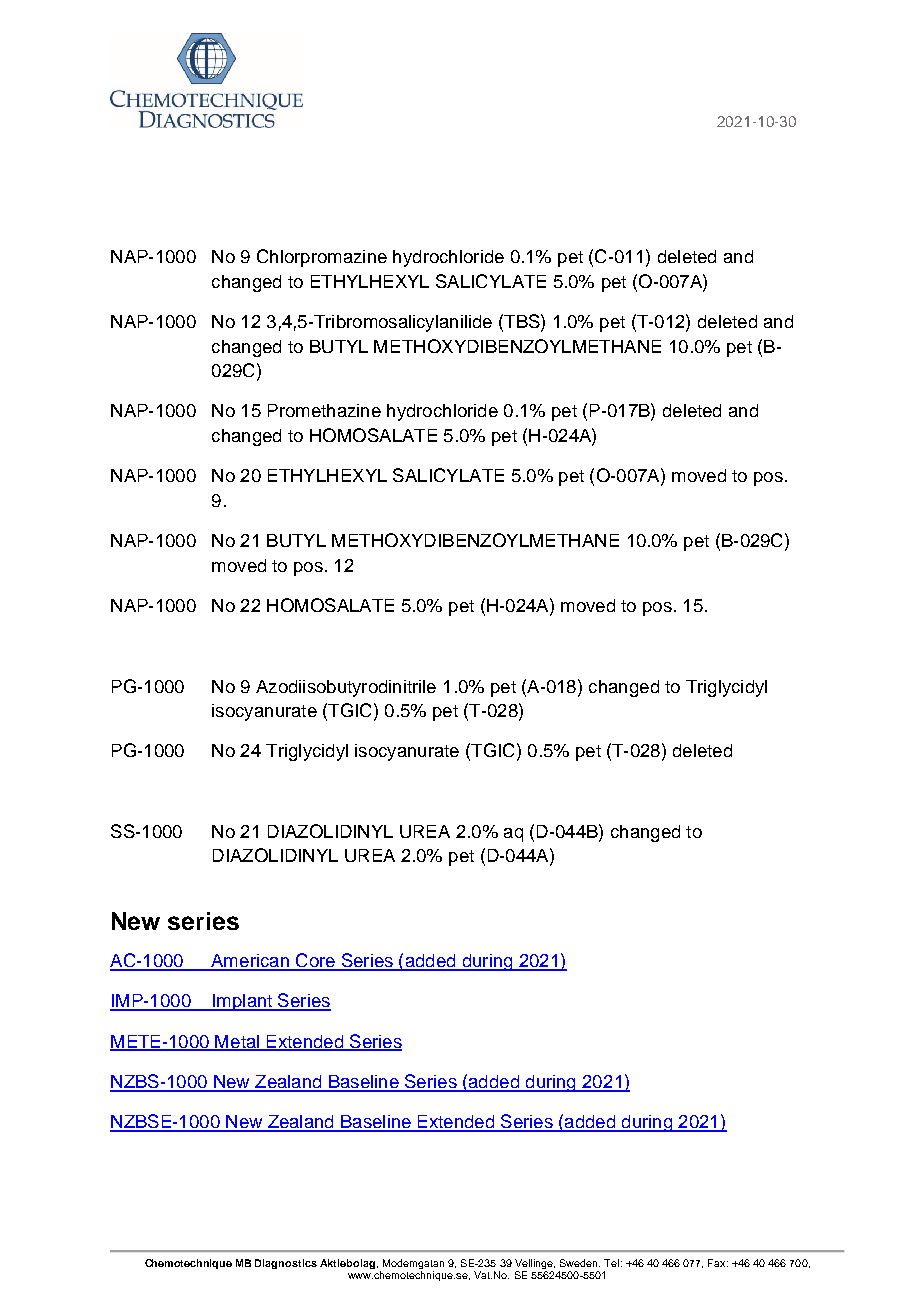 The image size is (924, 1308). What do you see at coordinates (250, 962) in the screenshot?
I see `American` at bounding box center [250, 962].
